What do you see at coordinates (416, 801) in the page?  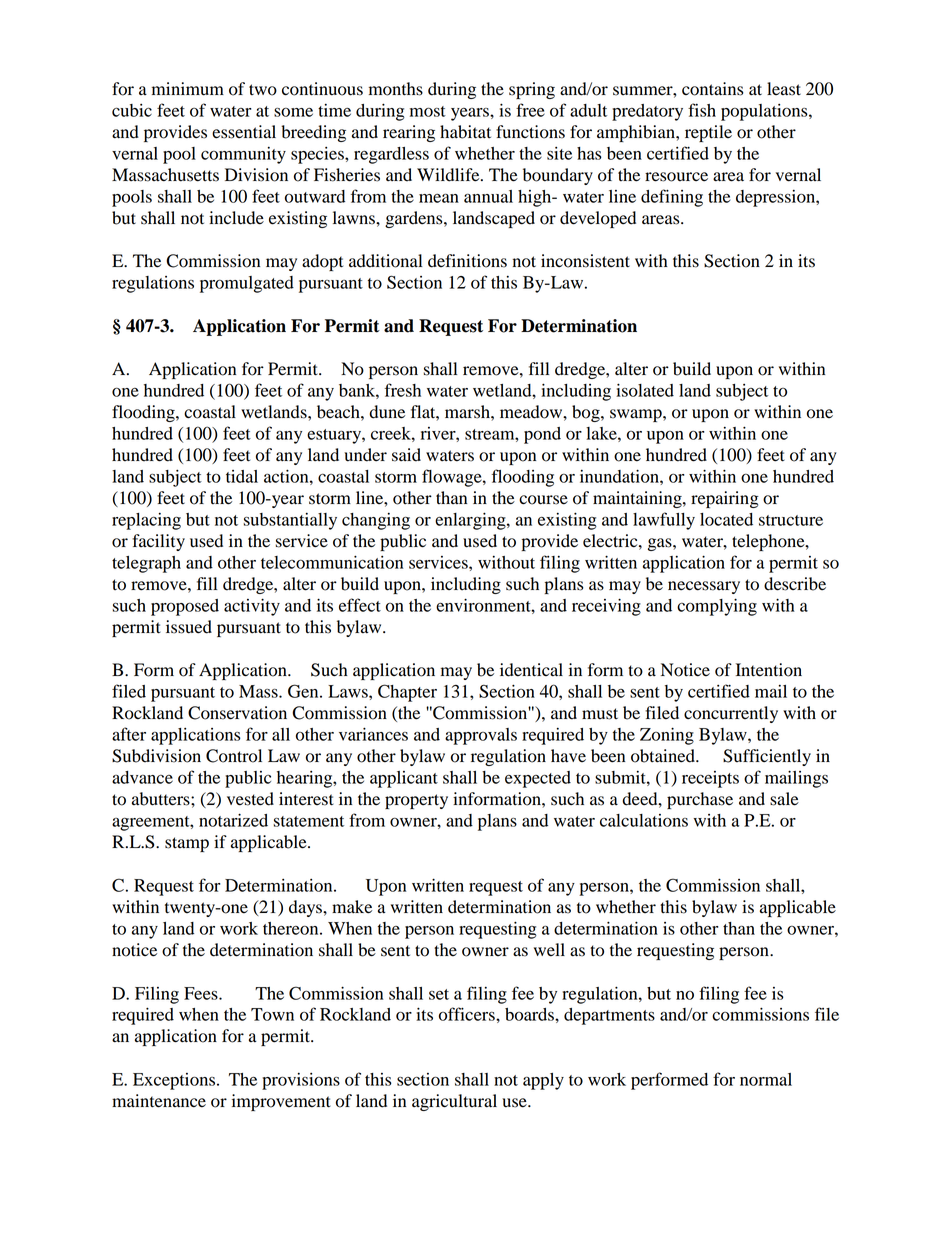 I see `property` at bounding box center [416, 801].
